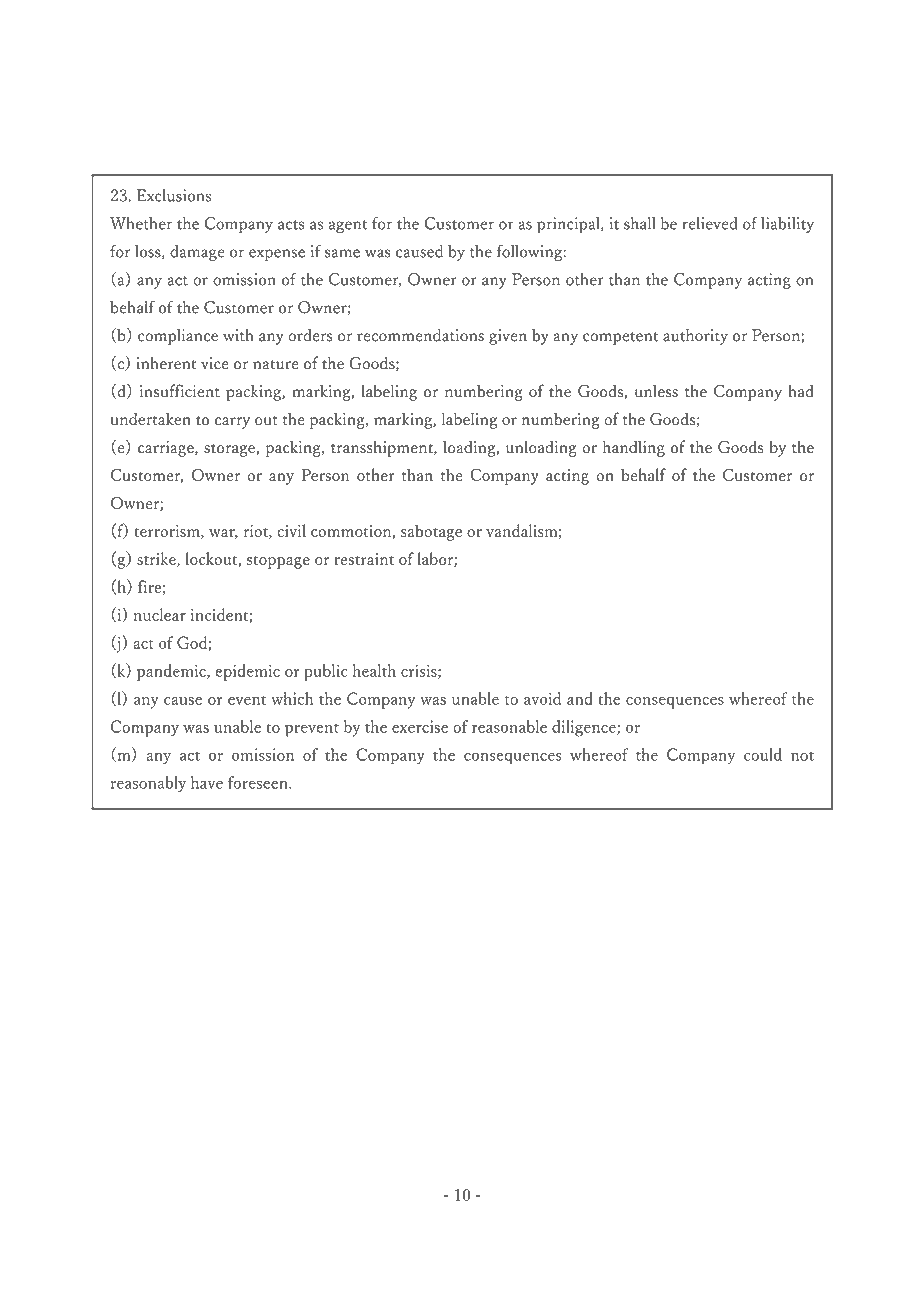 This screenshot has width=924, height=1308. Describe the element at coordinates (763, 754) in the screenshot. I see `could` at that location.
